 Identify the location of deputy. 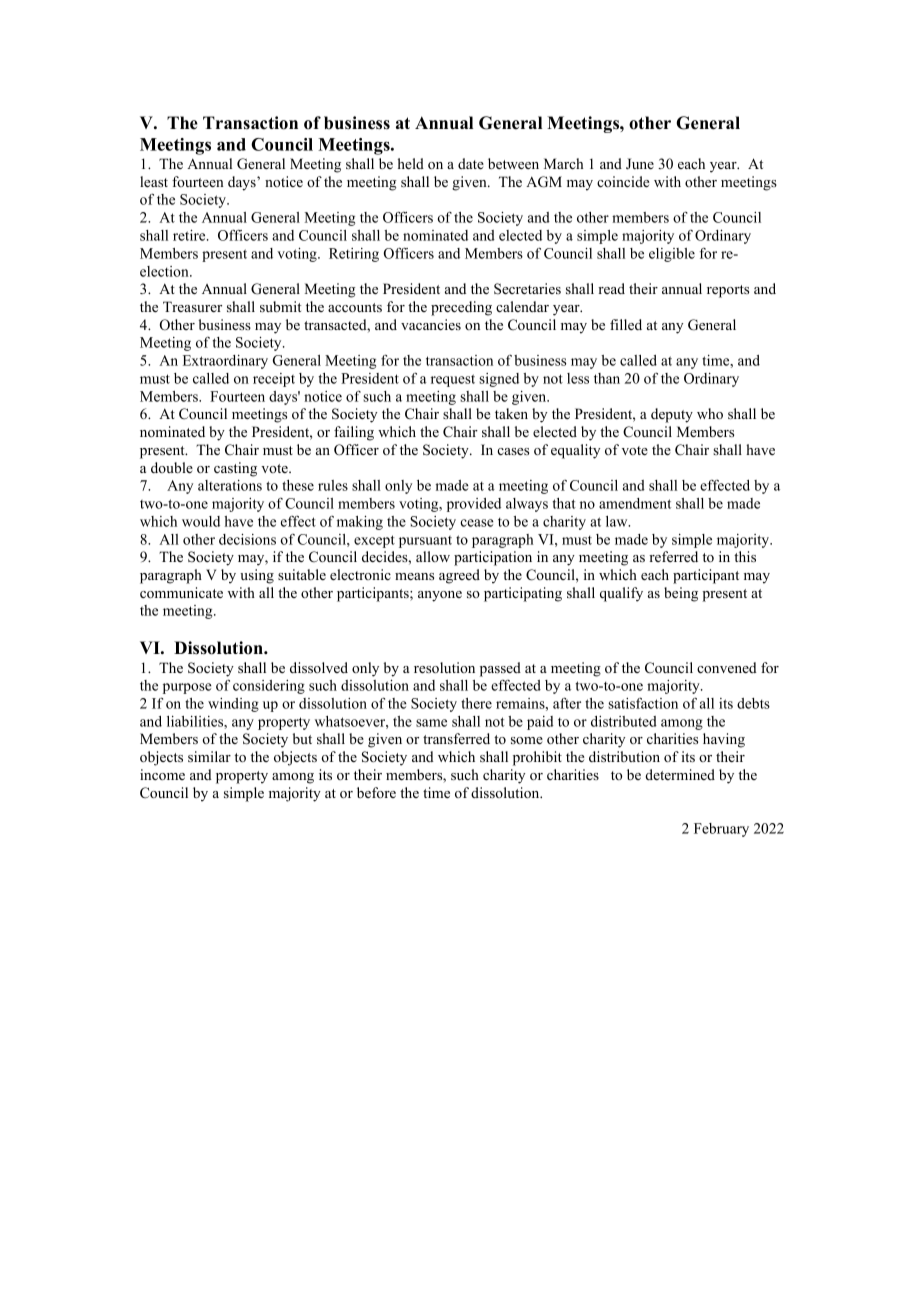
(672, 415).
